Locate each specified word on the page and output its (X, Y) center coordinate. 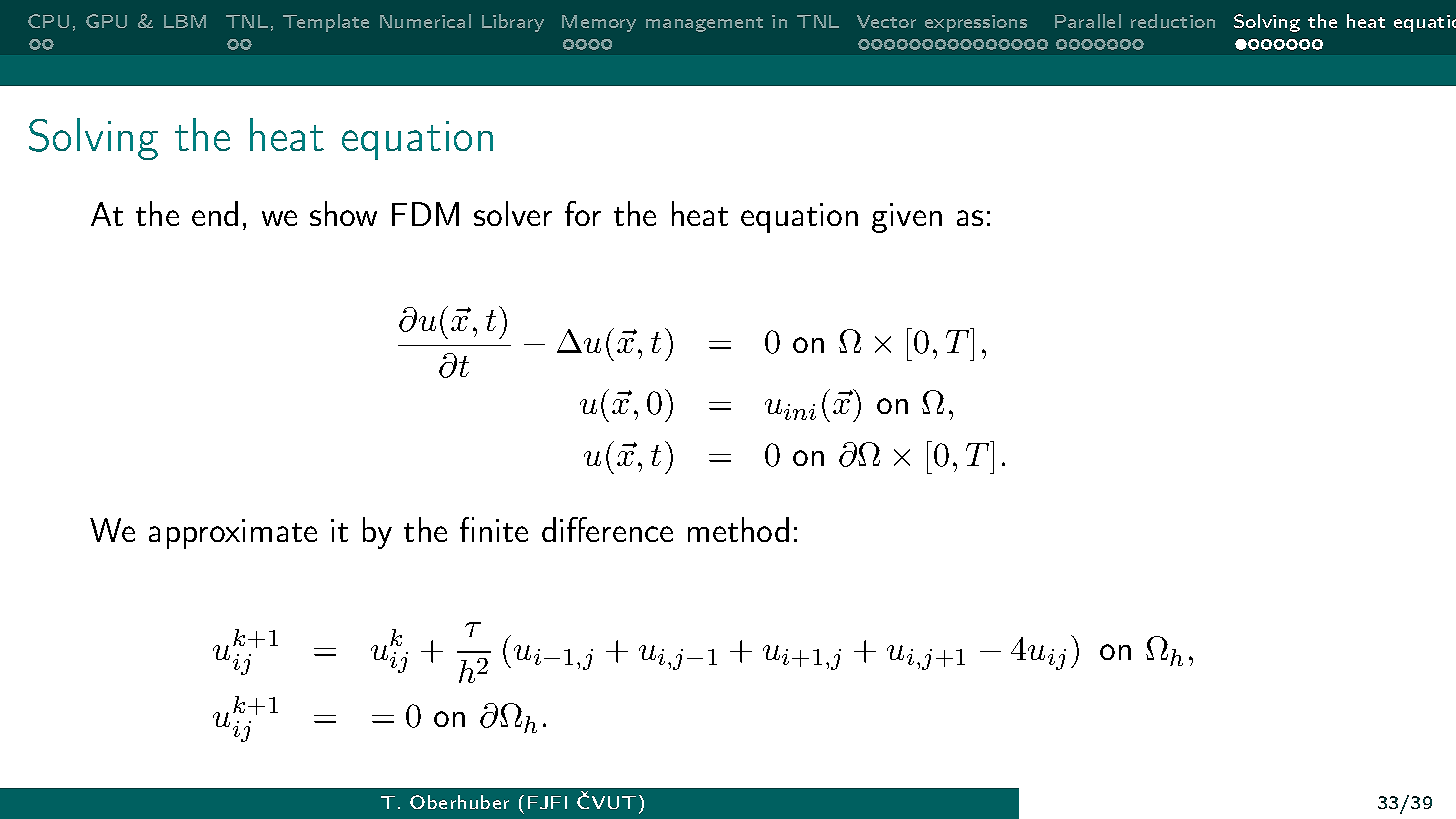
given (907, 218)
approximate (233, 534)
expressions (976, 23)
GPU (106, 21)
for (583, 213)
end (215, 213)
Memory (599, 23)
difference (607, 529)
